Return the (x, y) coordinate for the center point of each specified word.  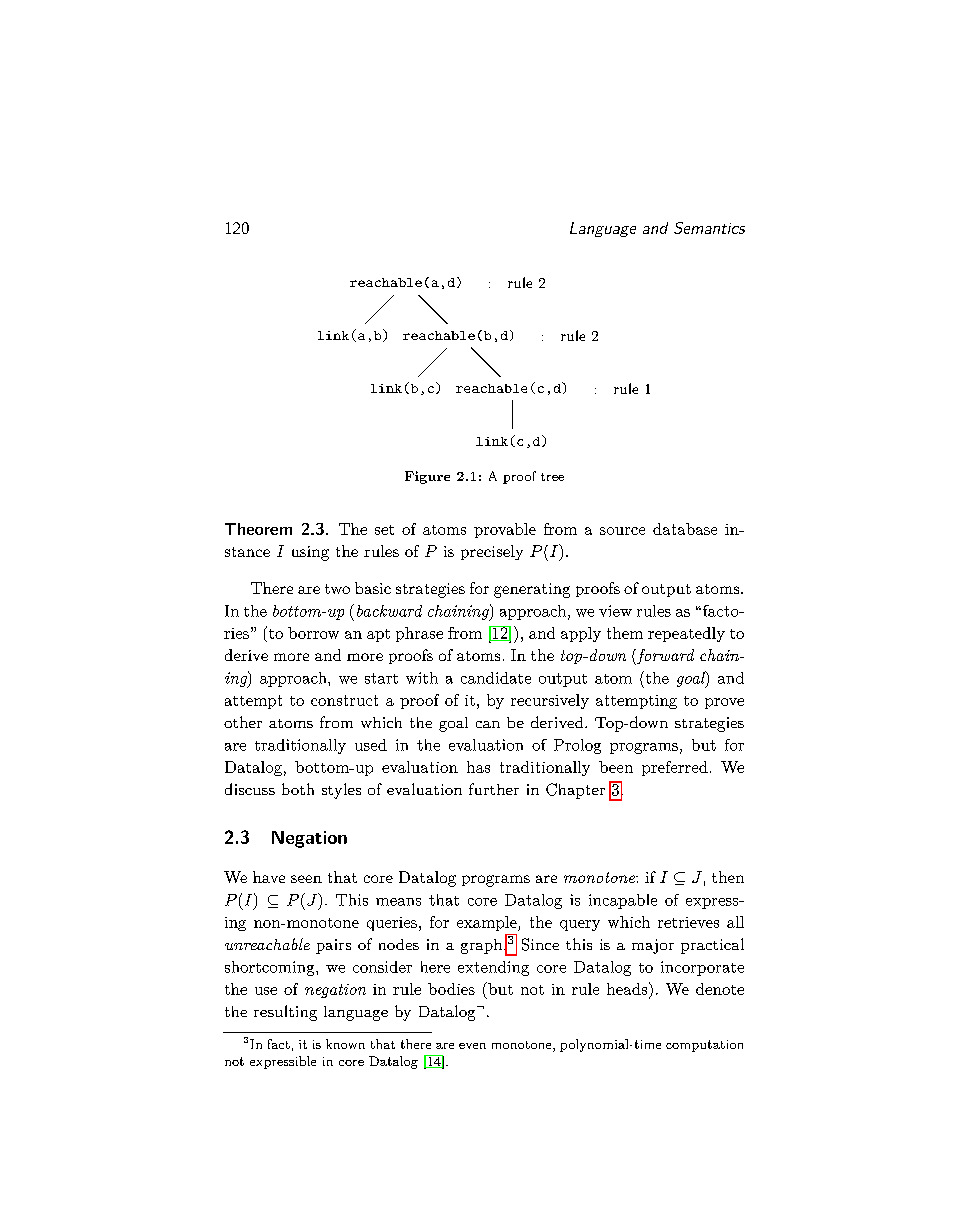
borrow (313, 633)
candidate (496, 678)
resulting (285, 1013)
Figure (427, 477)
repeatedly (686, 634)
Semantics (709, 228)
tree (552, 477)
